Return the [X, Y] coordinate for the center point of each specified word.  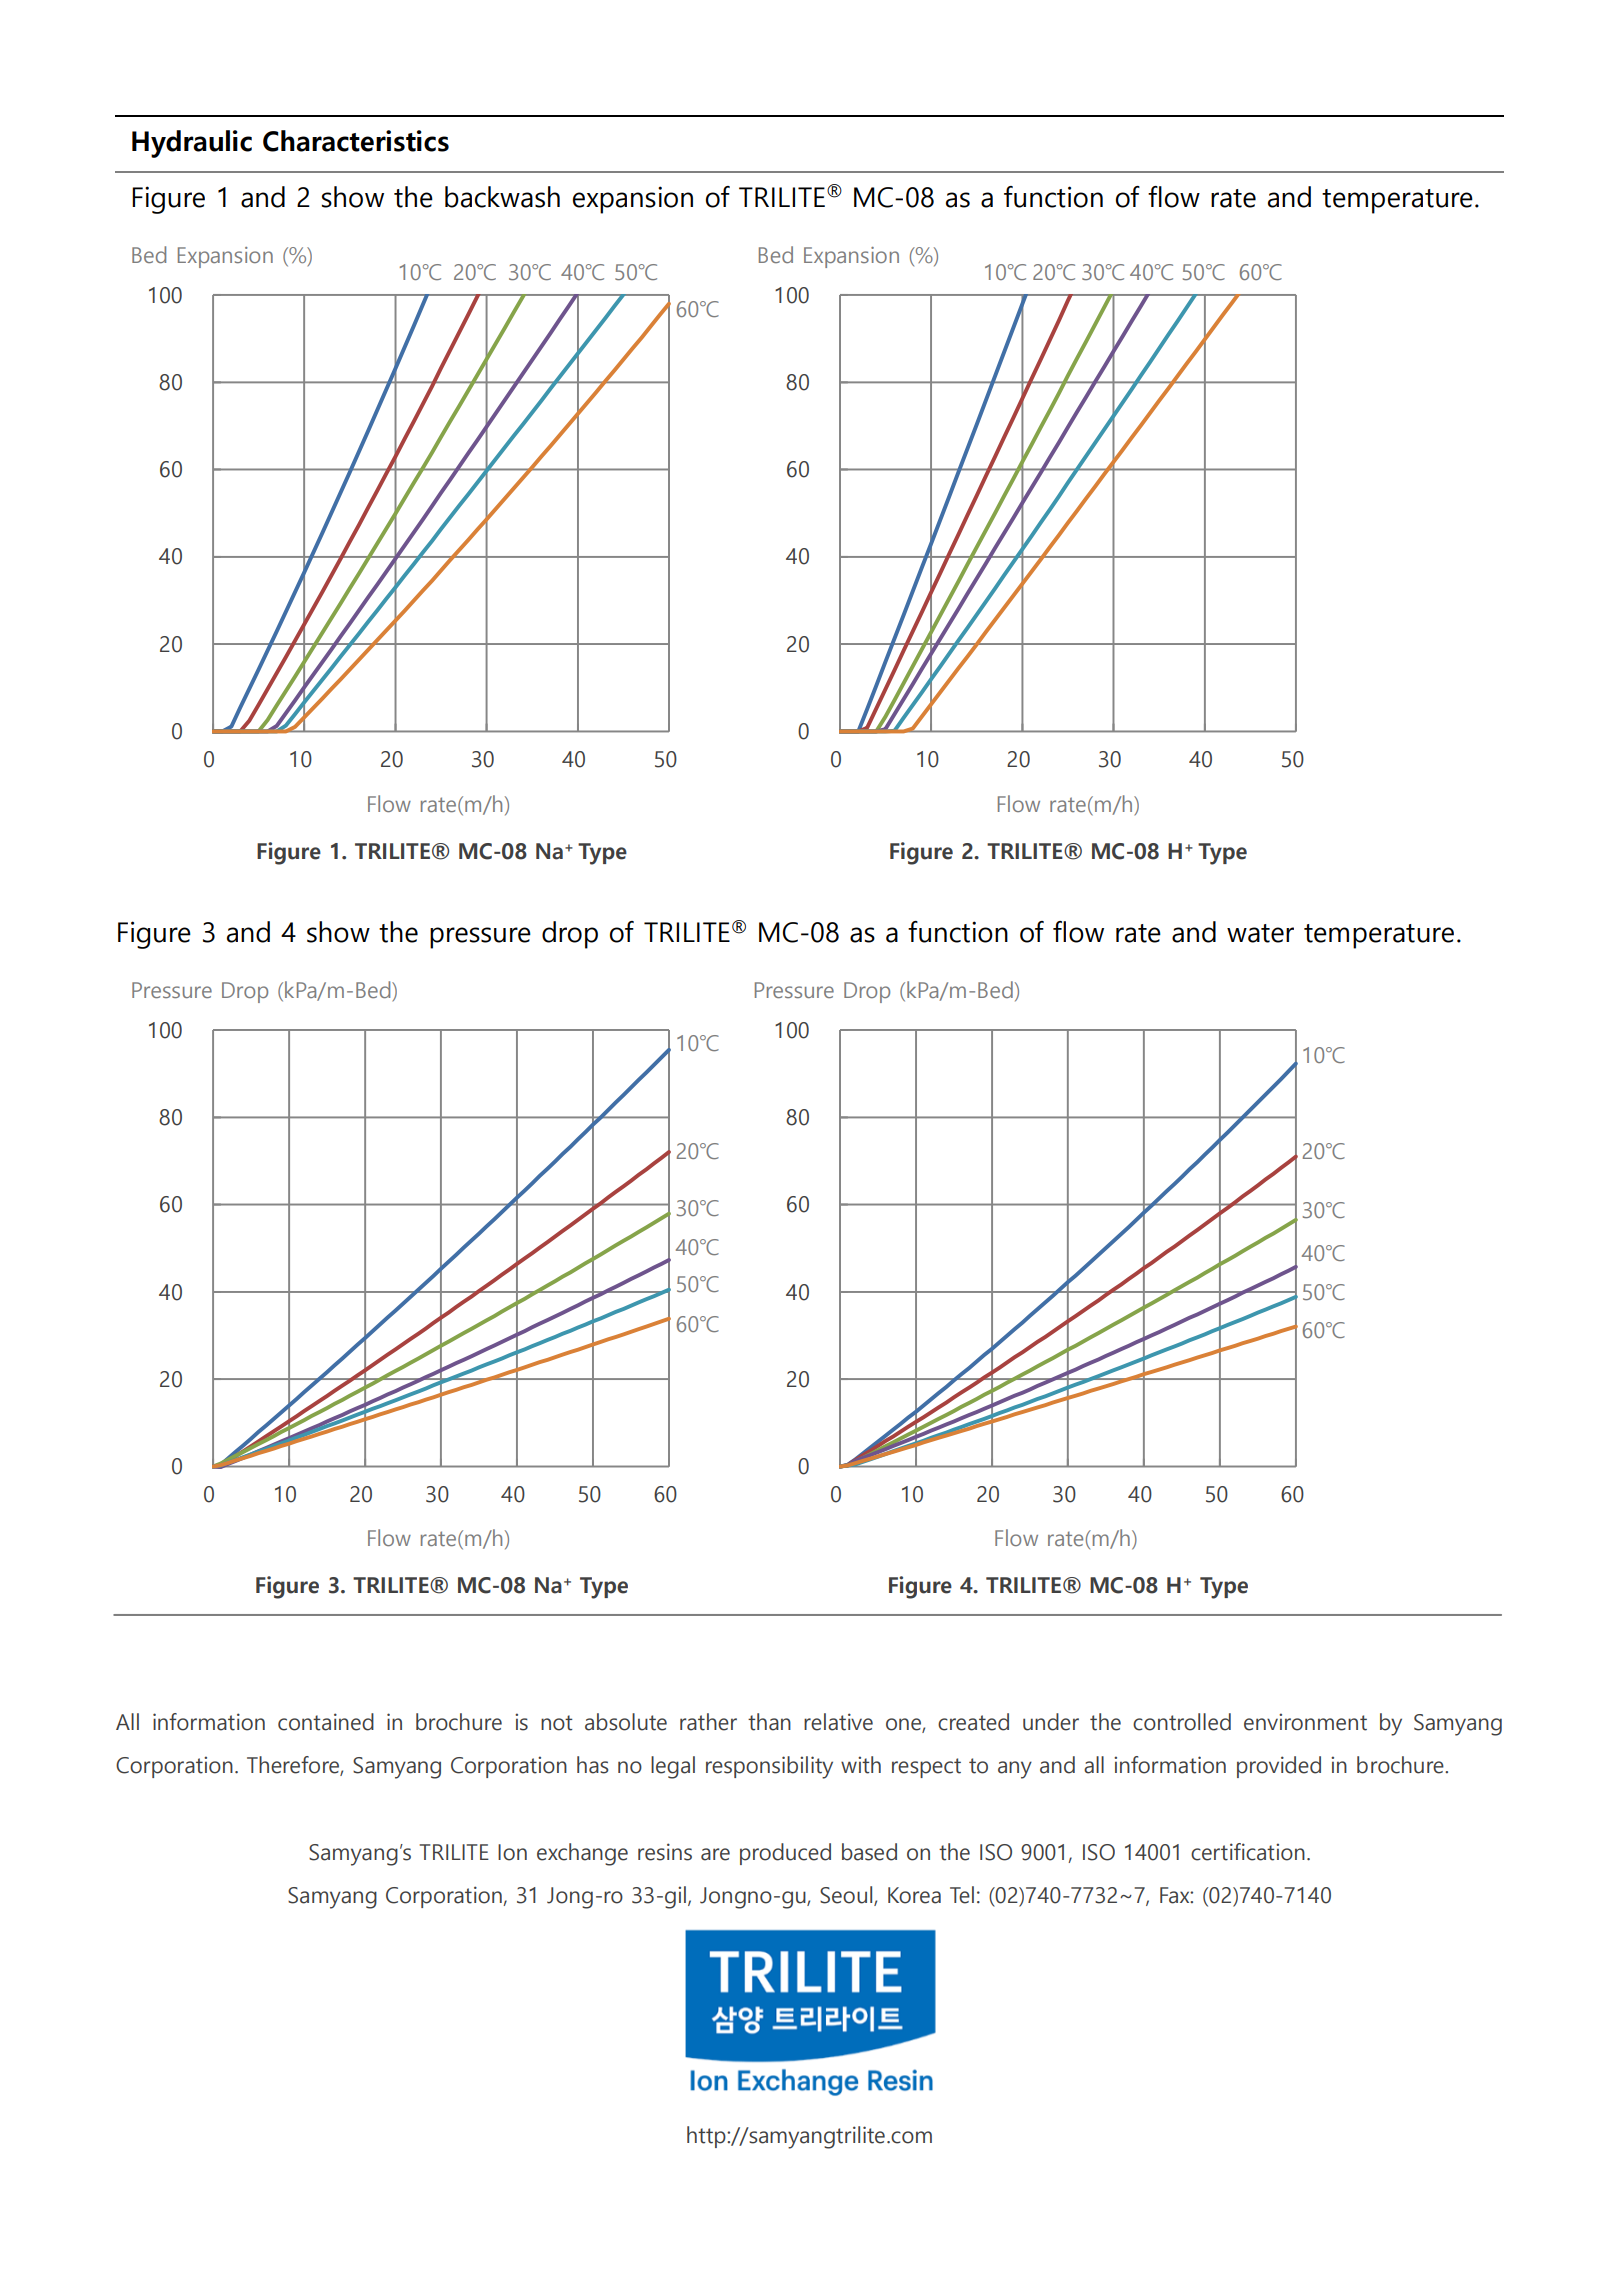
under [1051, 1722]
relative [838, 1722]
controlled [1182, 1722]
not [556, 1723]
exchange [582, 1854]
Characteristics [356, 141]
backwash [502, 197]
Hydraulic [192, 144]
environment [1305, 1722]
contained [326, 1722]
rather [708, 1722]
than [769, 1722]
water [1260, 933]
